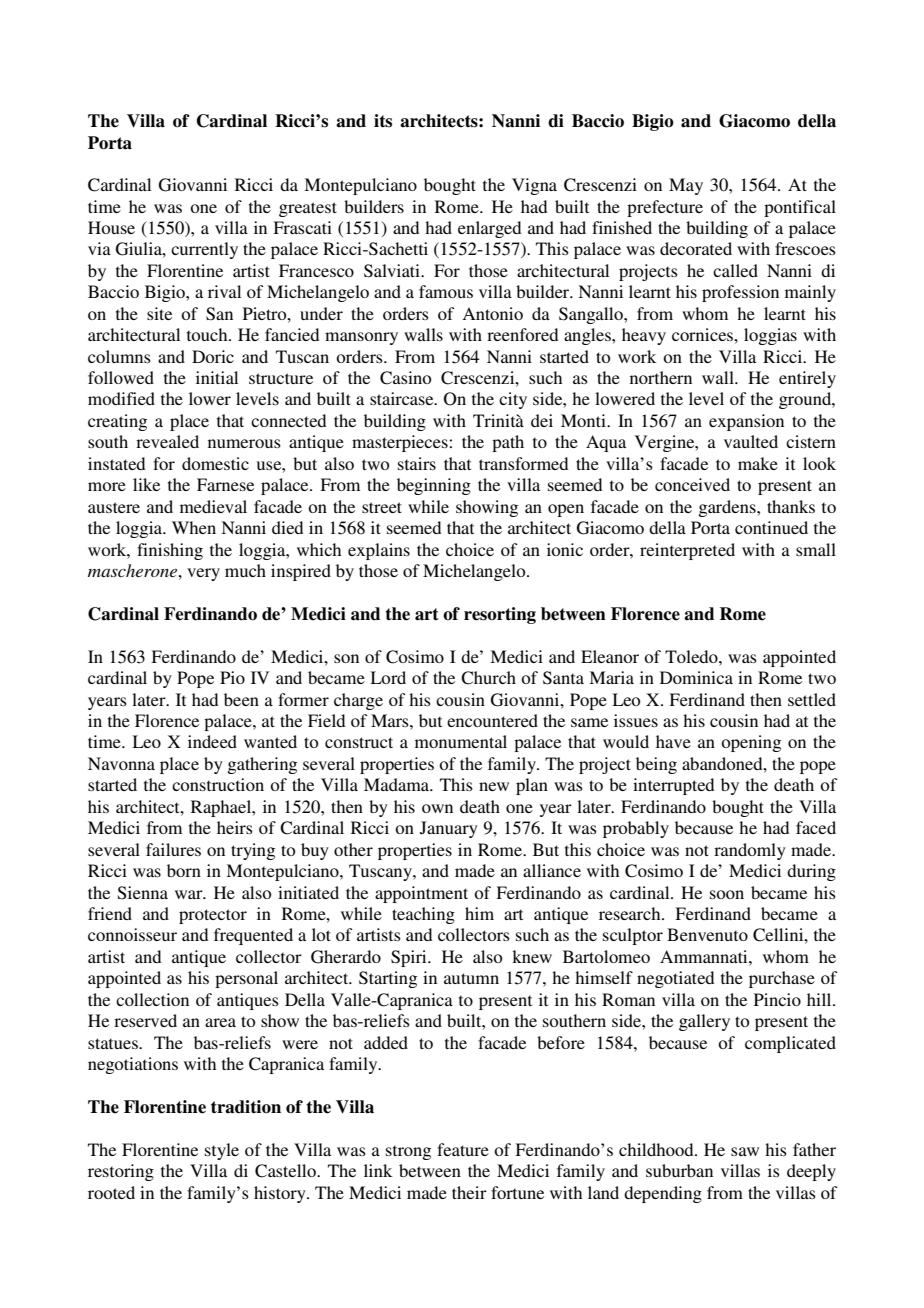 The width and height of the screenshot is (924, 1308). Describe the element at coordinates (383, 121) in the screenshot. I see `its` at that location.
